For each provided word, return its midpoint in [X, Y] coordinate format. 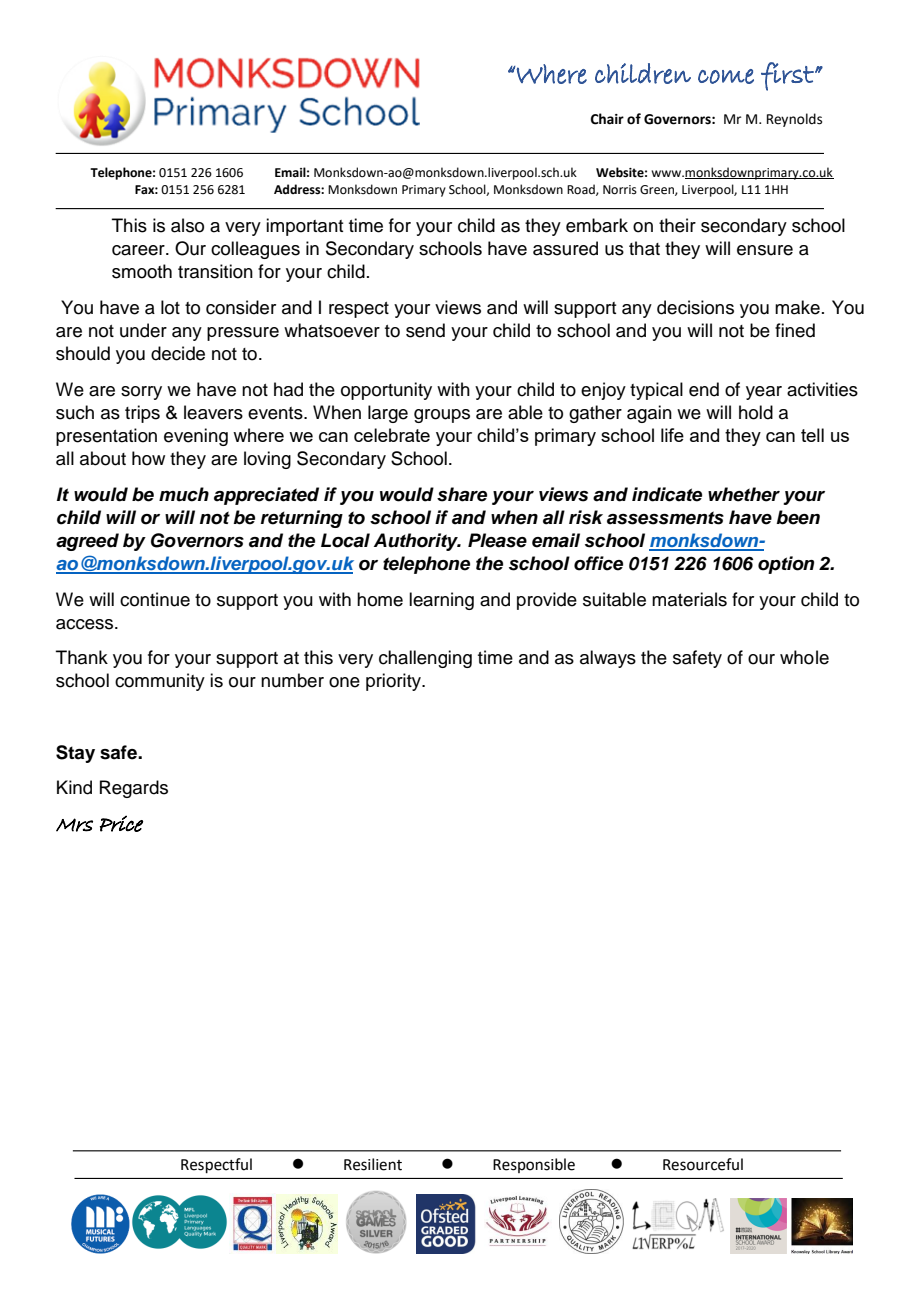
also [187, 225]
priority [394, 682]
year [764, 393]
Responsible [534, 1165]
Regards [134, 789]
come [726, 76]
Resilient [373, 1164]
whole [804, 657]
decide [178, 353]
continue [155, 599]
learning [441, 601]
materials [689, 599]
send [425, 330]
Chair [607, 119]
